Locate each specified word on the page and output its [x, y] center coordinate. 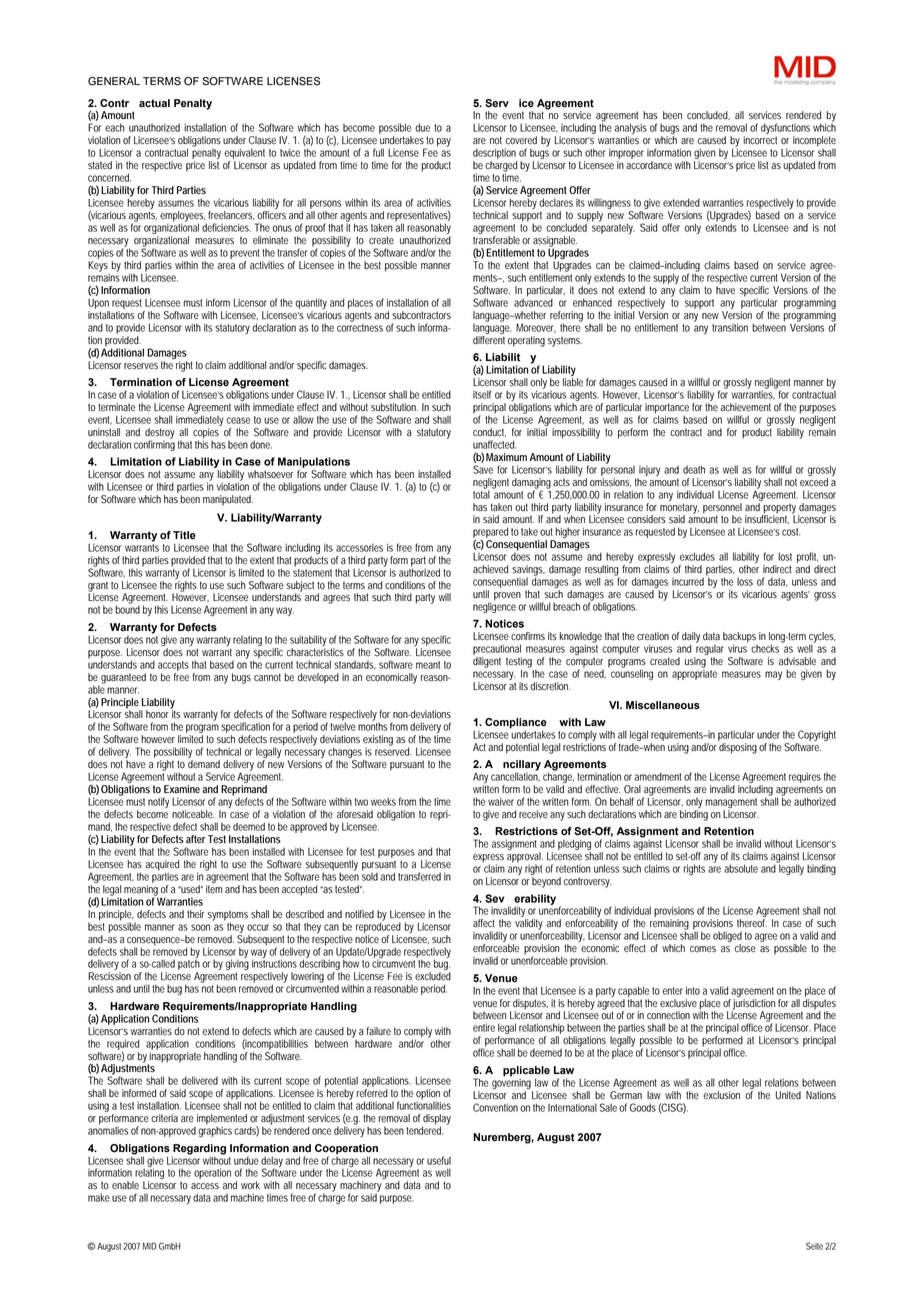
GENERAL [114, 81]
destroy [160, 434]
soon [200, 927]
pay [444, 142]
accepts [173, 666]
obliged [727, 938]
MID [150, 1246]
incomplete [814, 141]
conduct [489, 432]
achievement [745, 407]
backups [739, 638]
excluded [433, 976]
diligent [487, 662]
